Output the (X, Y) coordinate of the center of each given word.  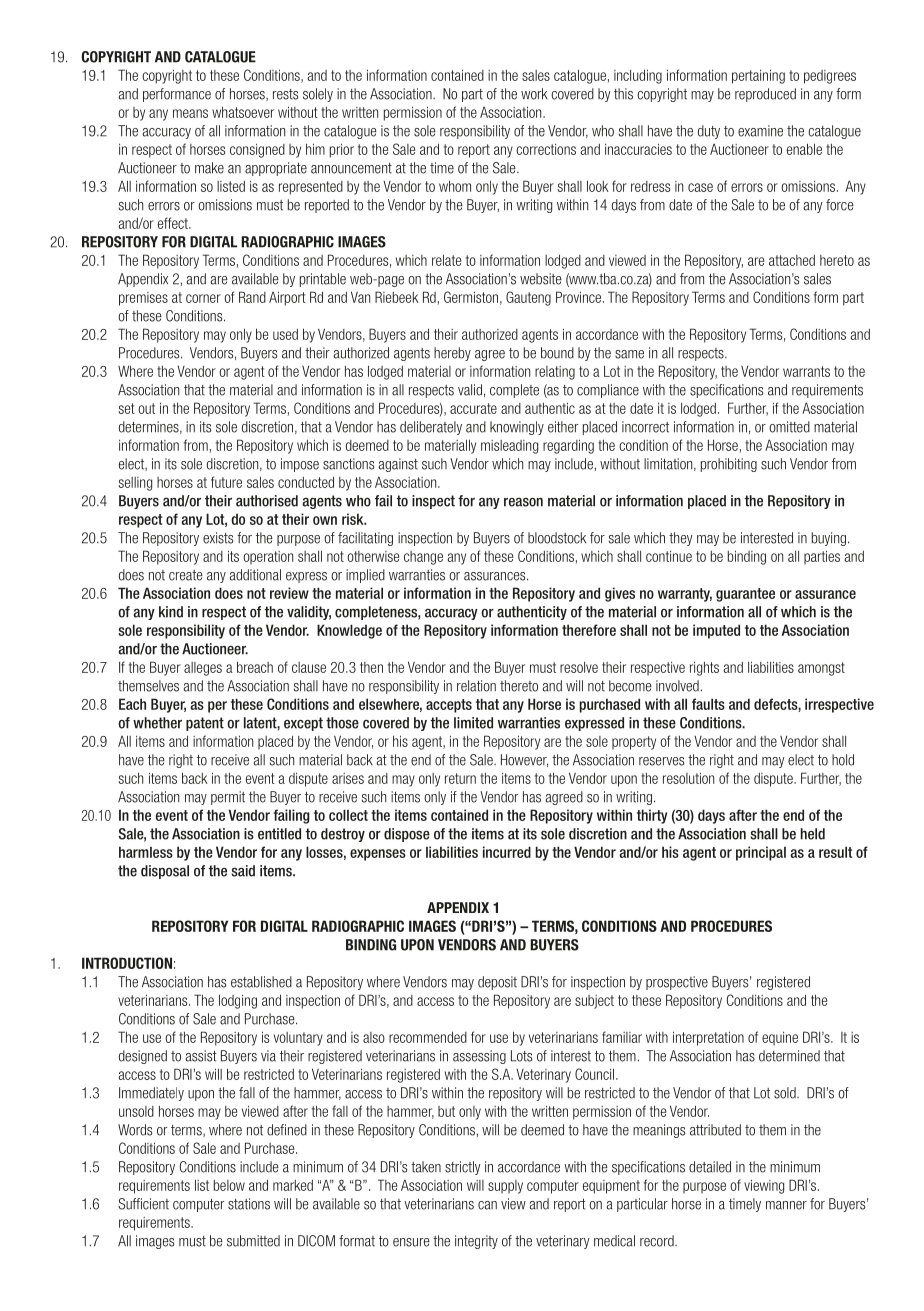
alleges (203, 669)
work (534, 94)
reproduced (765, 95)
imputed (716, 631)
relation (476, 686)
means (190, 113)
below (229, 1185)
